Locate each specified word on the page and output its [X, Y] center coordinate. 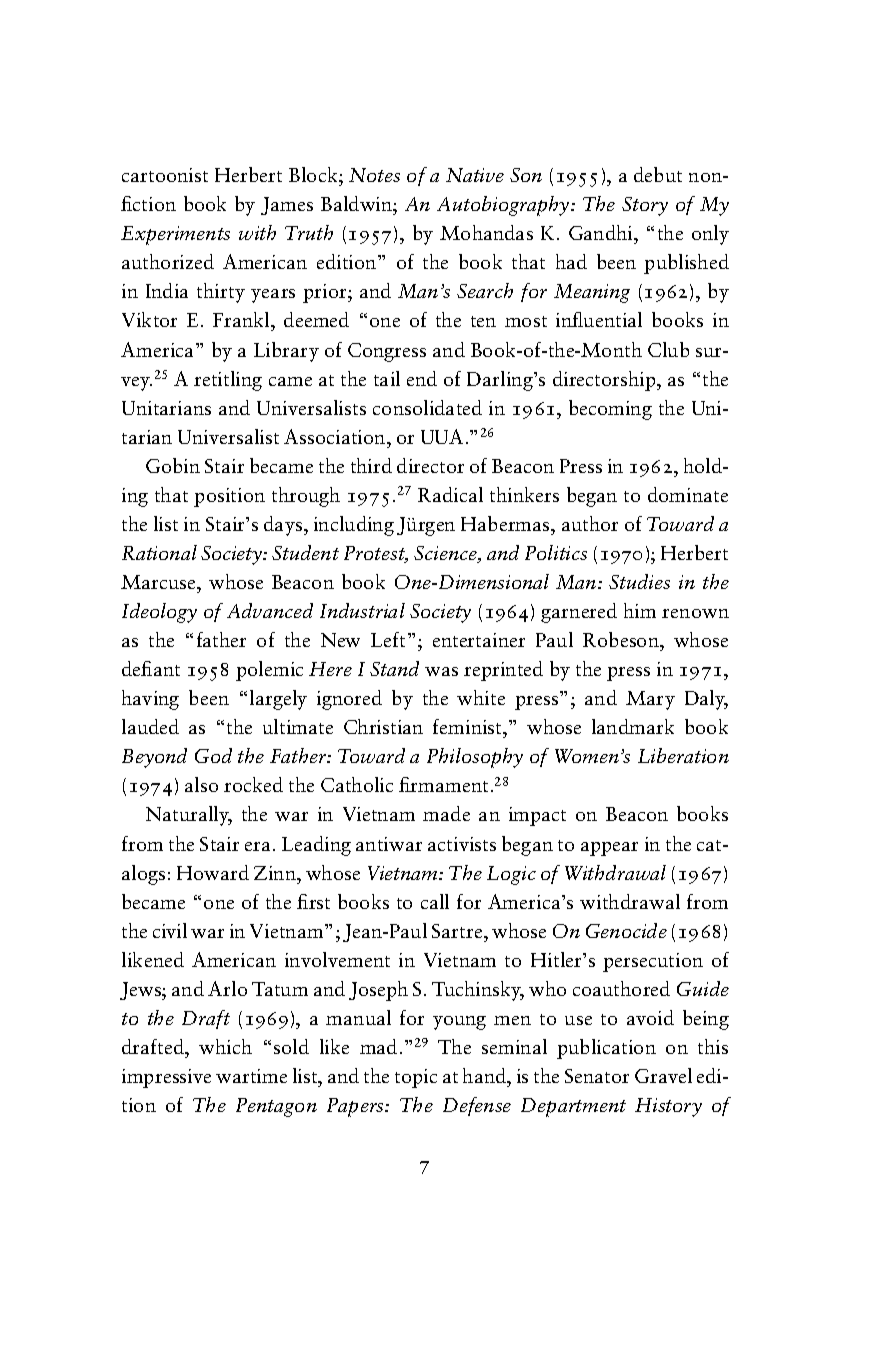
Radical [450, 494]
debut [658, 174]
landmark [633, 726]
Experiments [175, 235]
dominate [688, 494]
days [284, 526]
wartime [251, 1076]
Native [475, 175]
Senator [597, 1076]
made [446, 813]
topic [416, 1078]
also [201, 784]
